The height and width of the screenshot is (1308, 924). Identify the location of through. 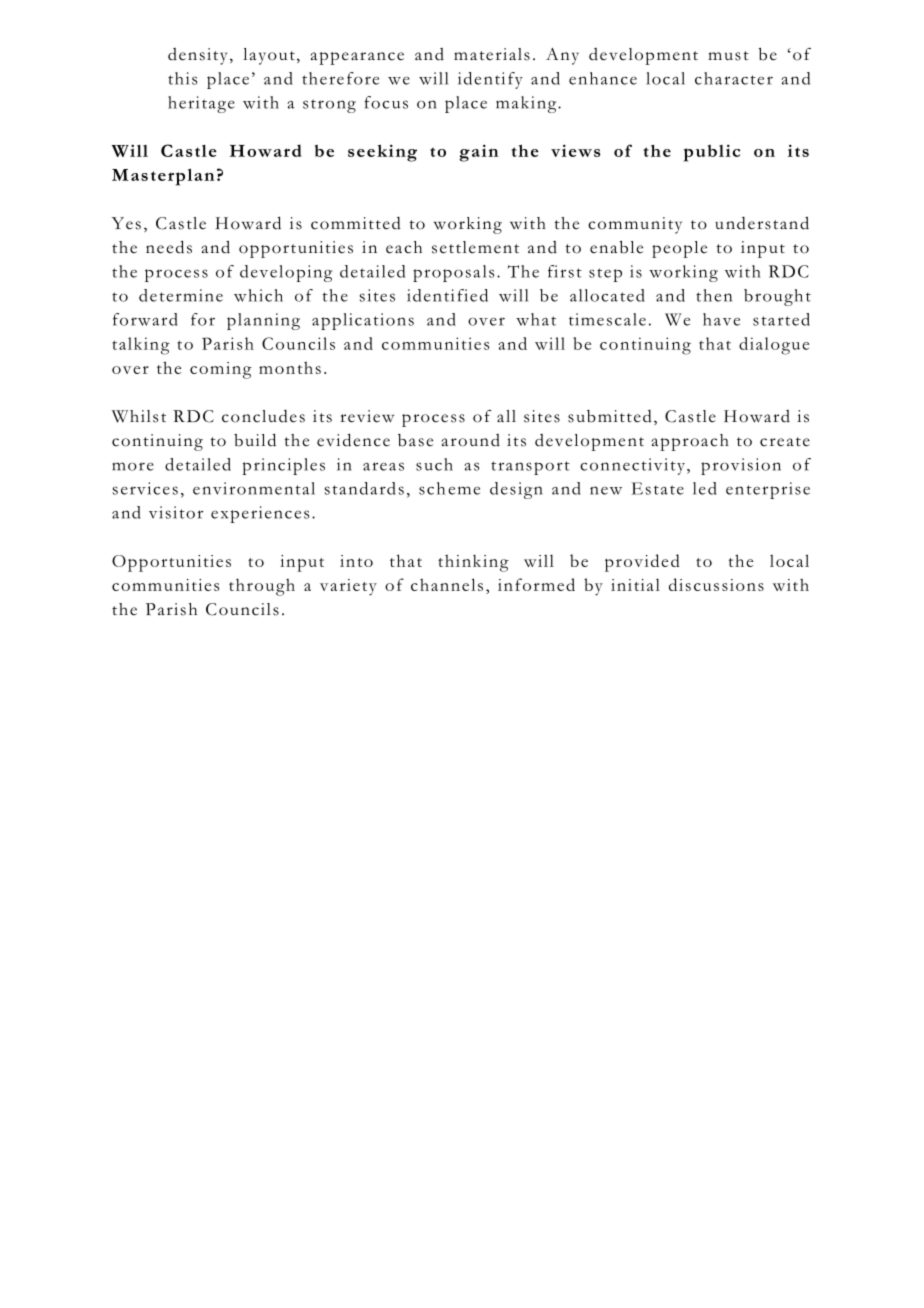
(262, 587).
